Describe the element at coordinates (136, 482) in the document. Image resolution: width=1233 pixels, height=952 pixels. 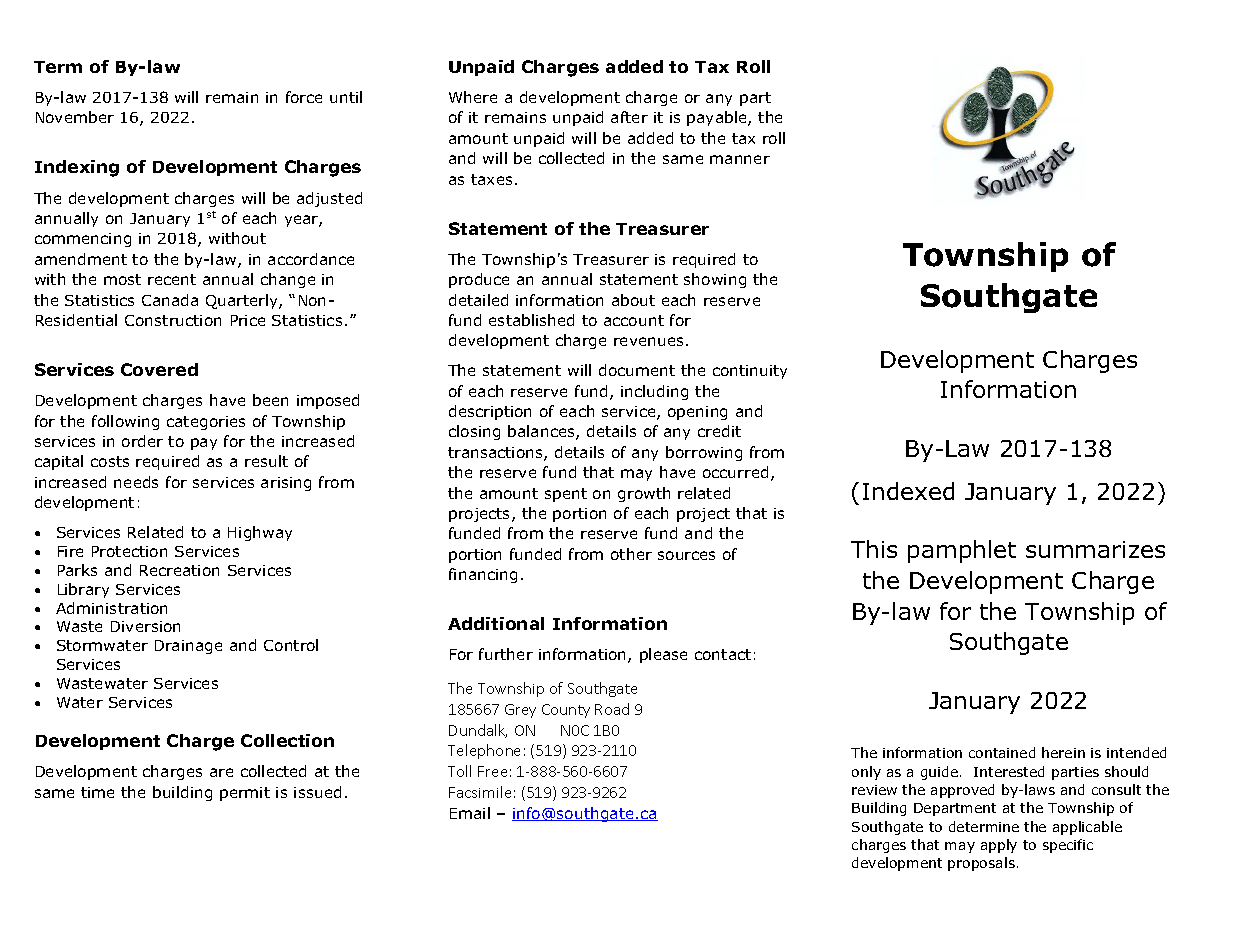
I see `needs` at that location.
